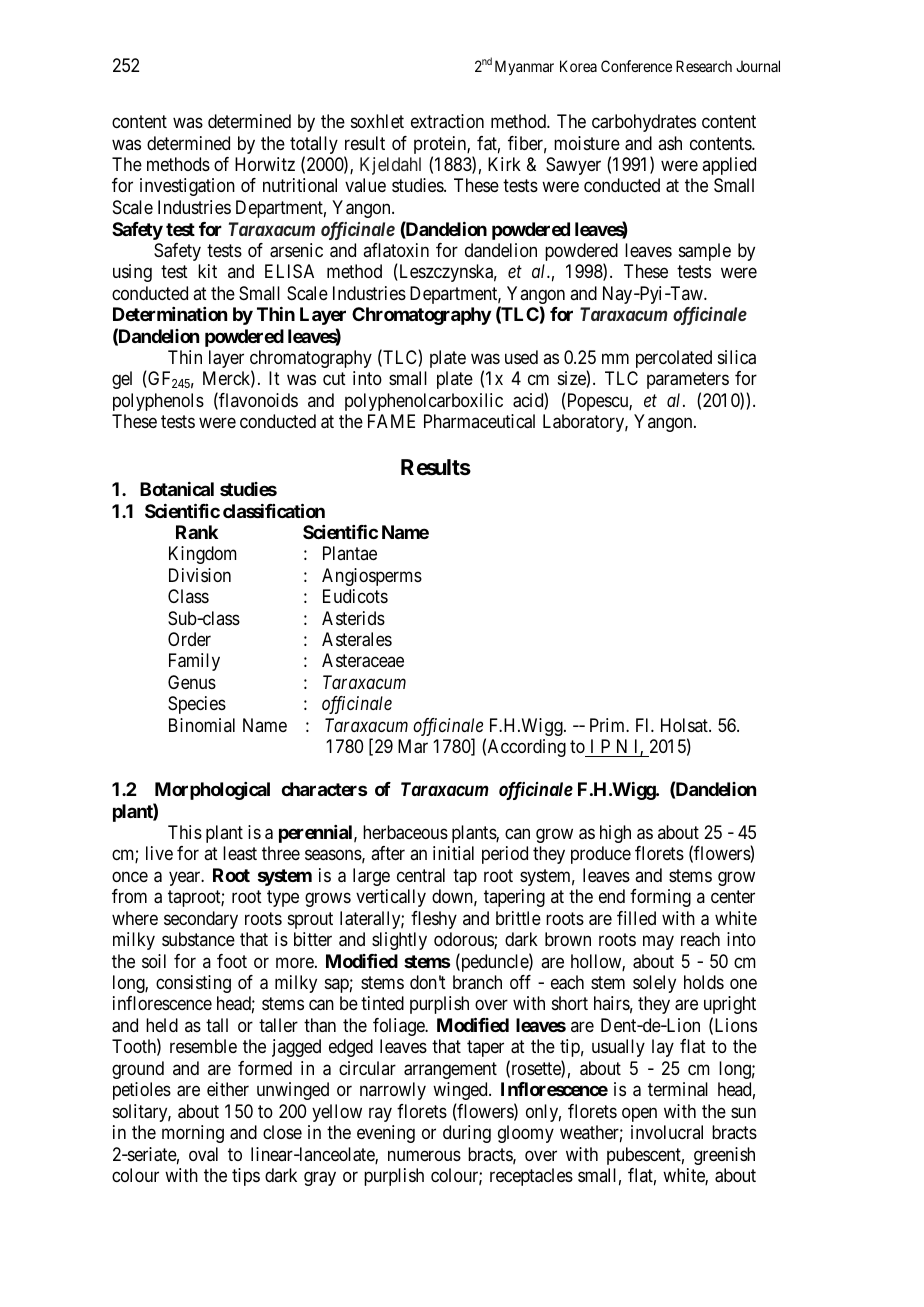 Image resolution: width=924 pixels, height=1307 pixels. I want to click on Research, so click(704, 66).
